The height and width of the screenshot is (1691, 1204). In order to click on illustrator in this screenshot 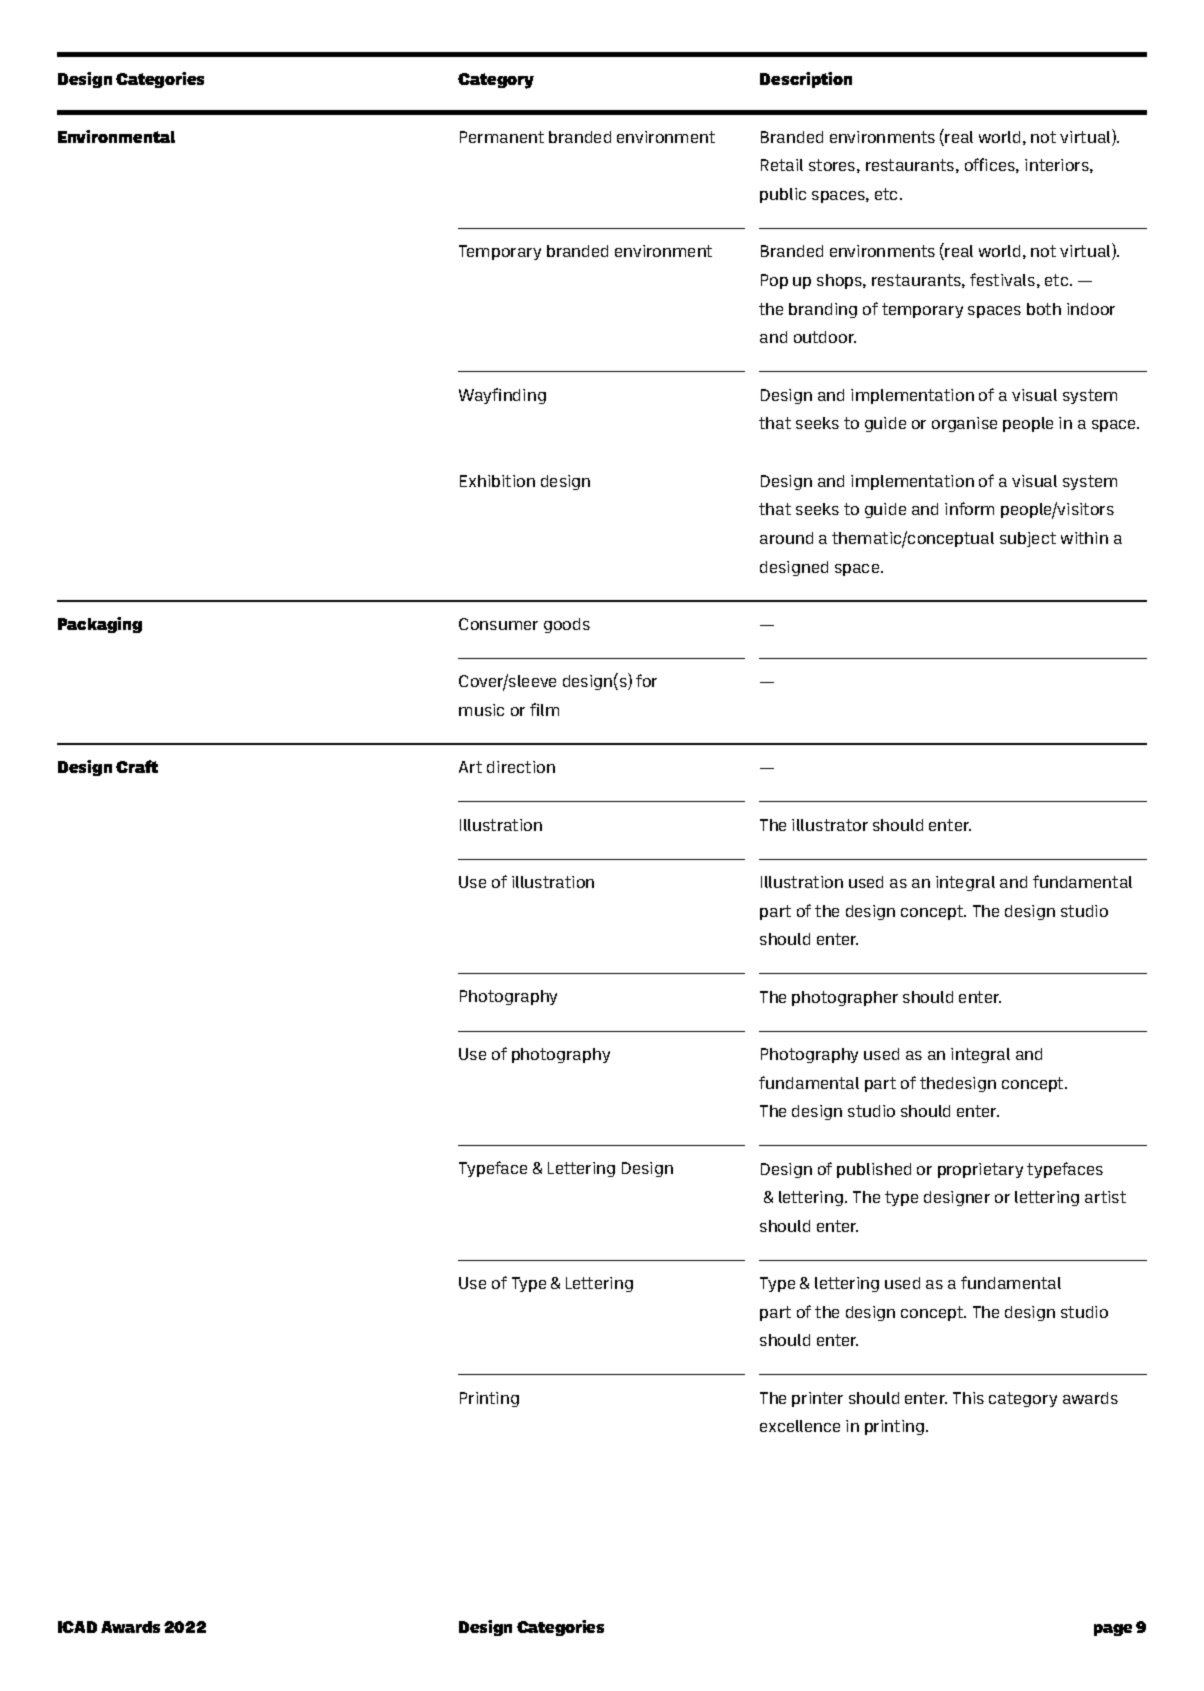, I will do `click(830, 825)`.
